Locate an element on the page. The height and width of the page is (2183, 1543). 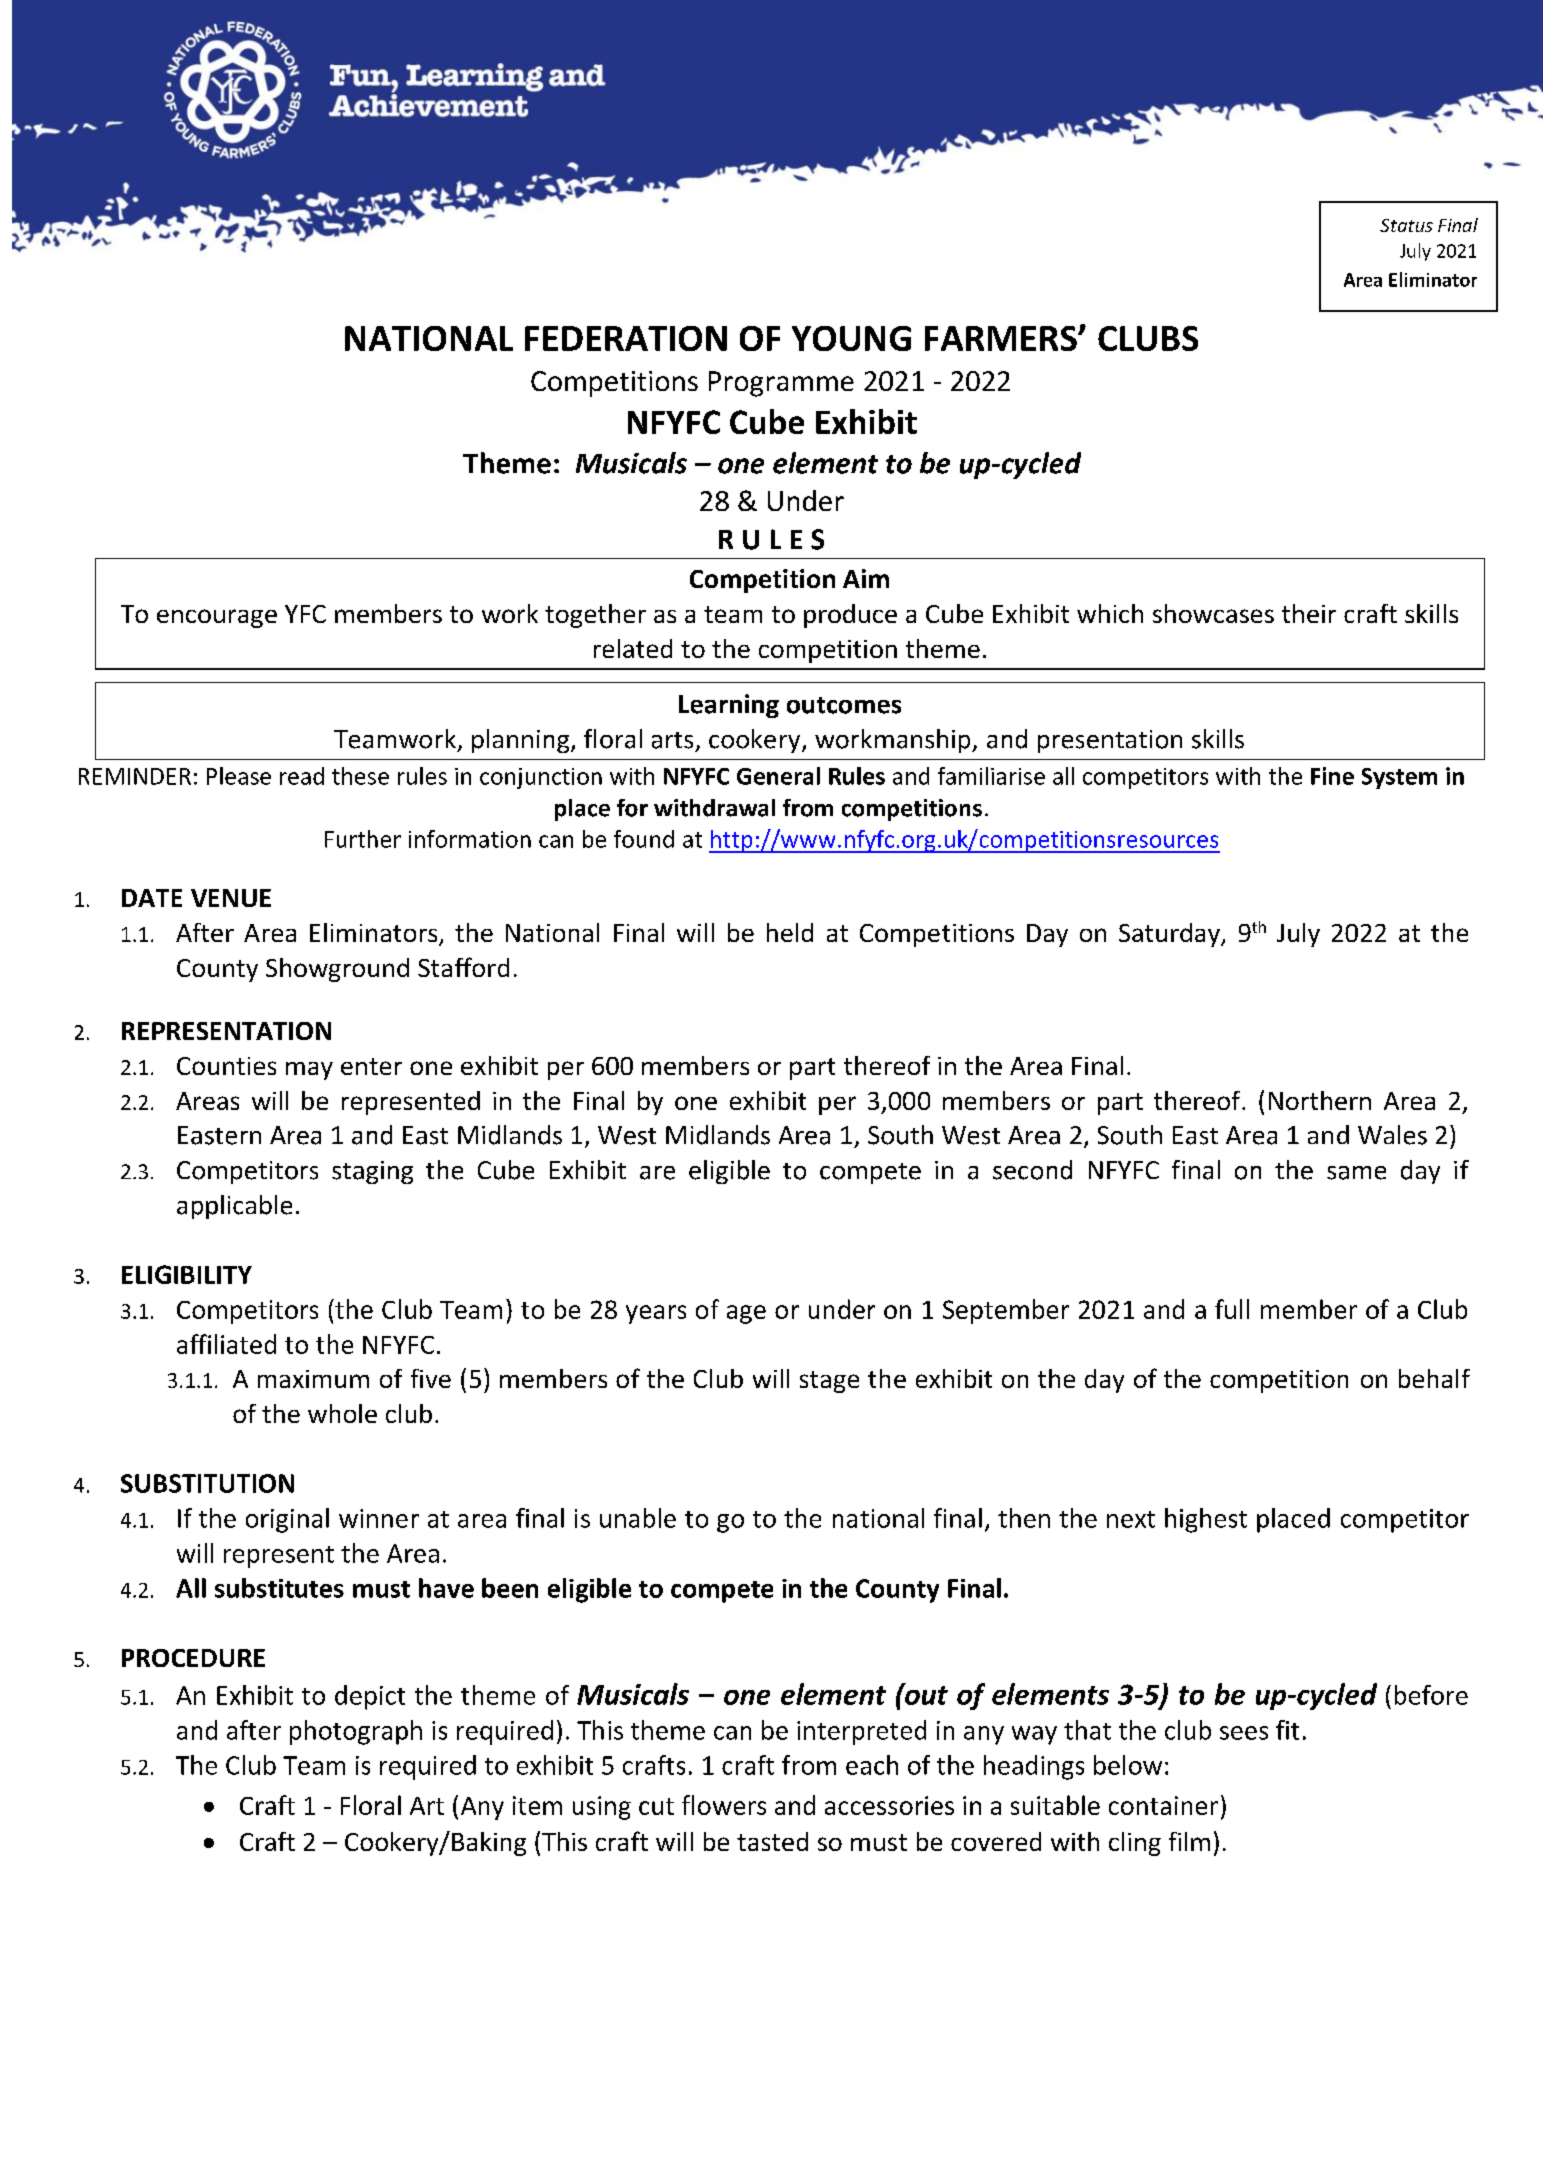
Northern is located at coordinates (1320, 1100).
